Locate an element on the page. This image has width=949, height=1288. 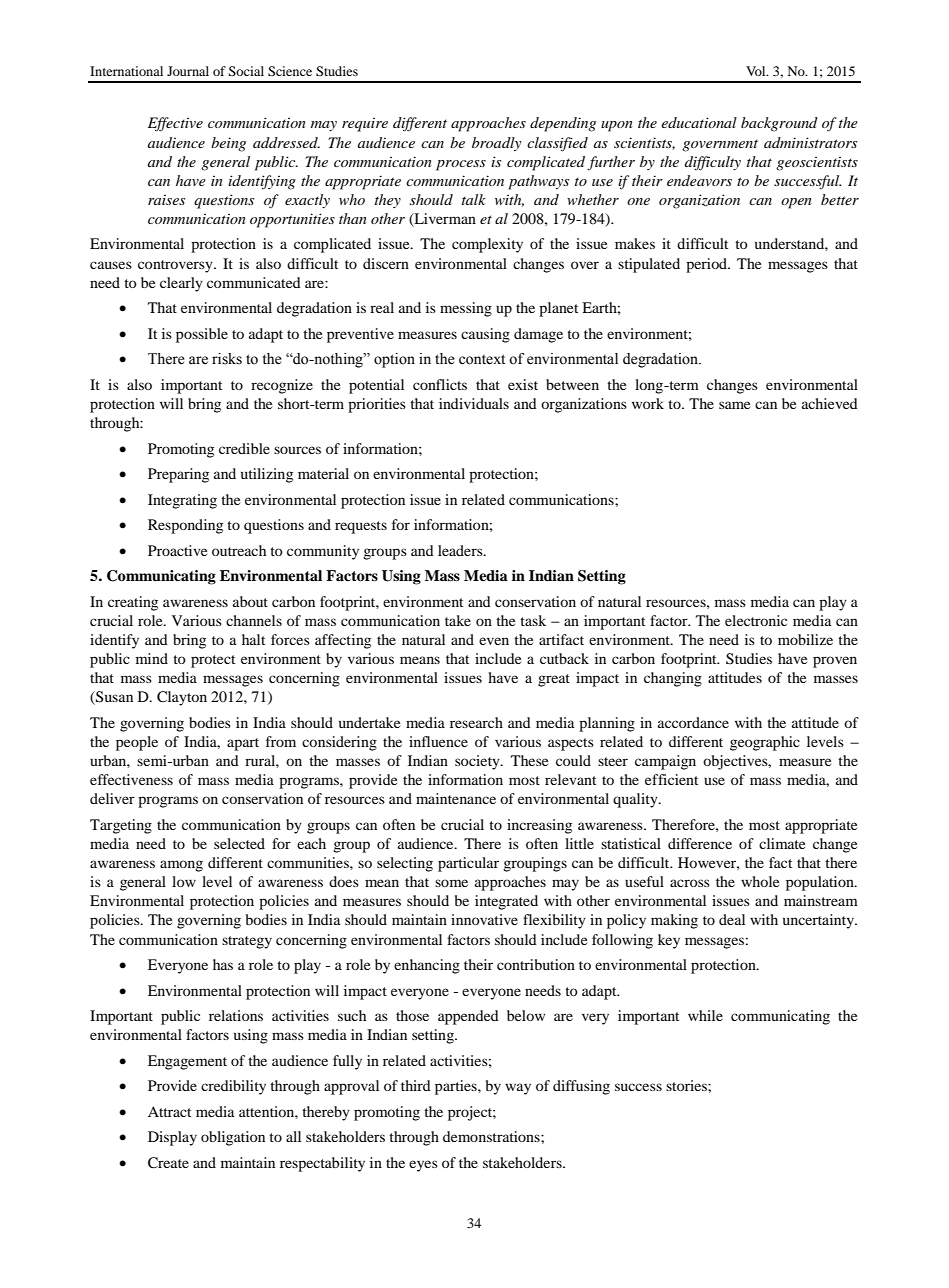
obligation is located at coordinates (233, 1138).
